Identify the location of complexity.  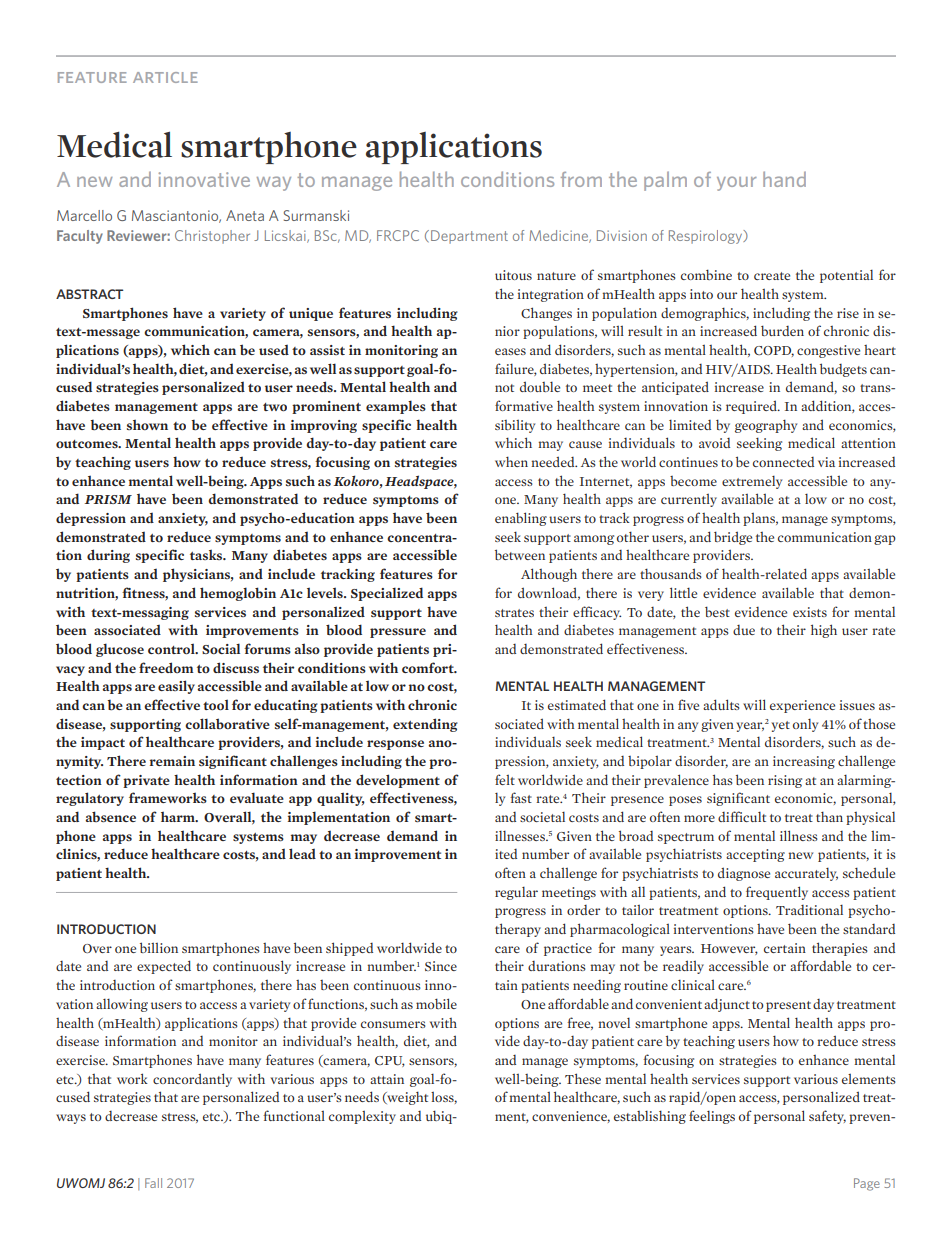
(362, 1117).
